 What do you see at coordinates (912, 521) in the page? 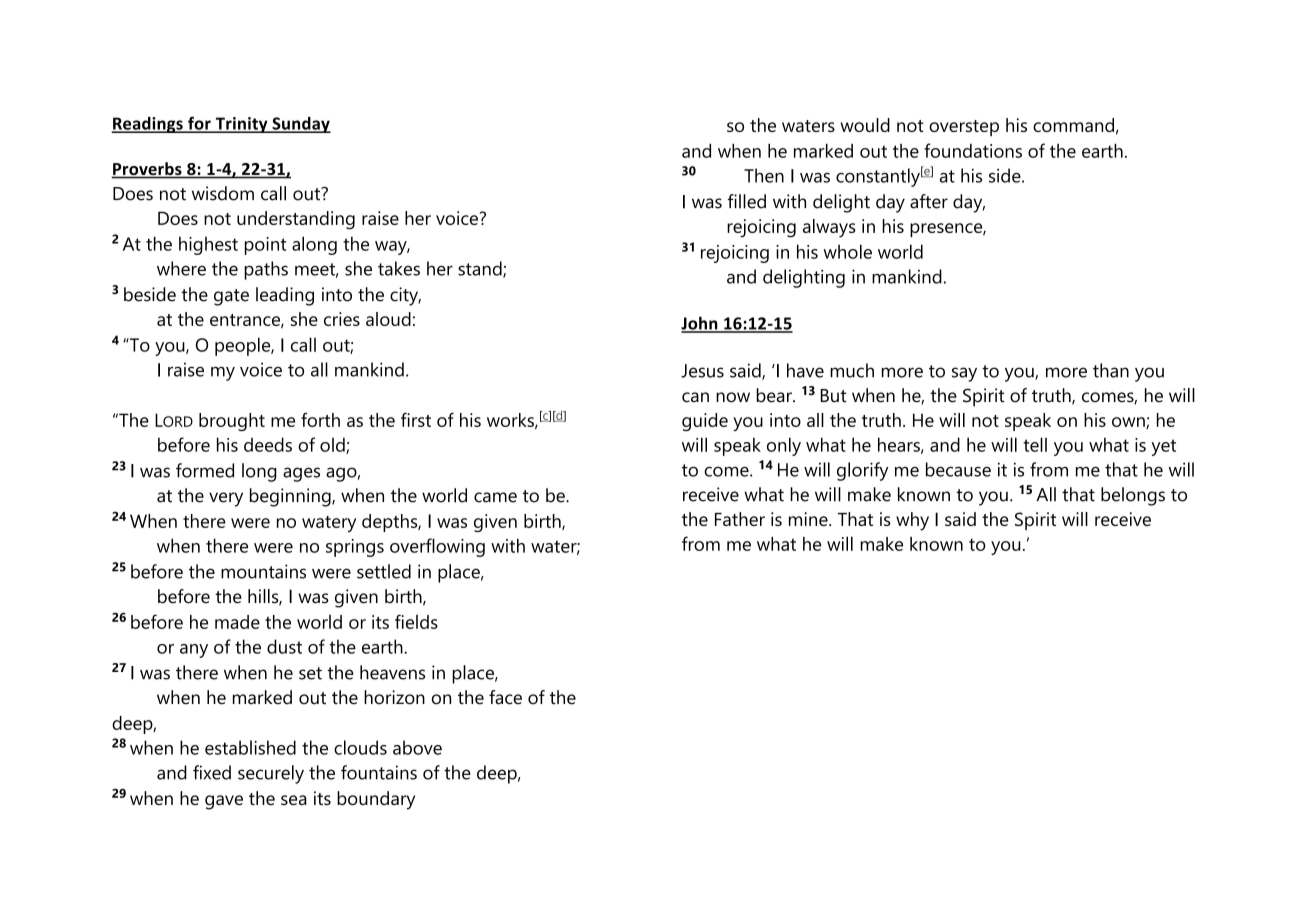
I see `why` at bounding box center [912, 521].
